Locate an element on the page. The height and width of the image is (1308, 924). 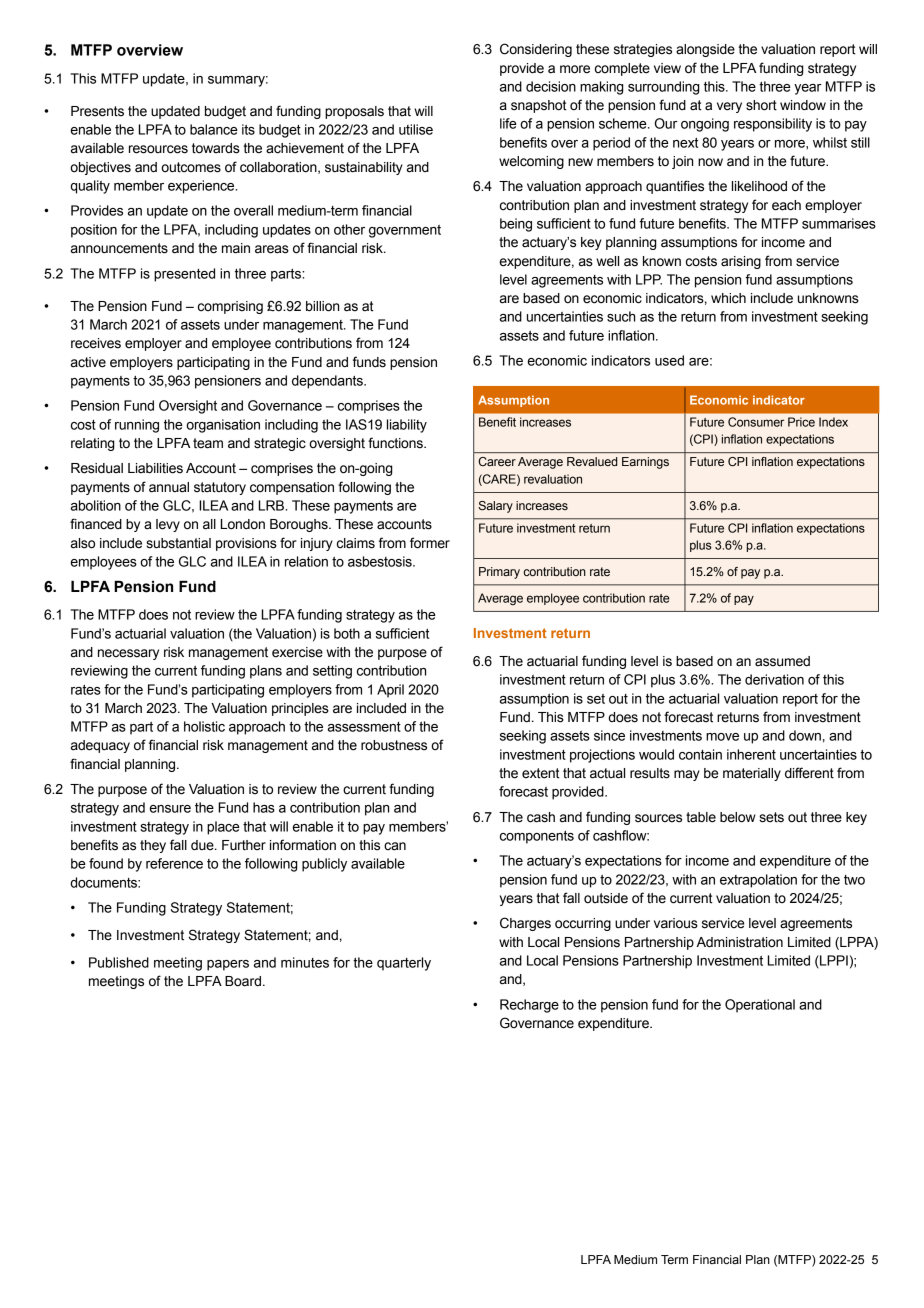
necessary is located at coordinates (128, 654).
